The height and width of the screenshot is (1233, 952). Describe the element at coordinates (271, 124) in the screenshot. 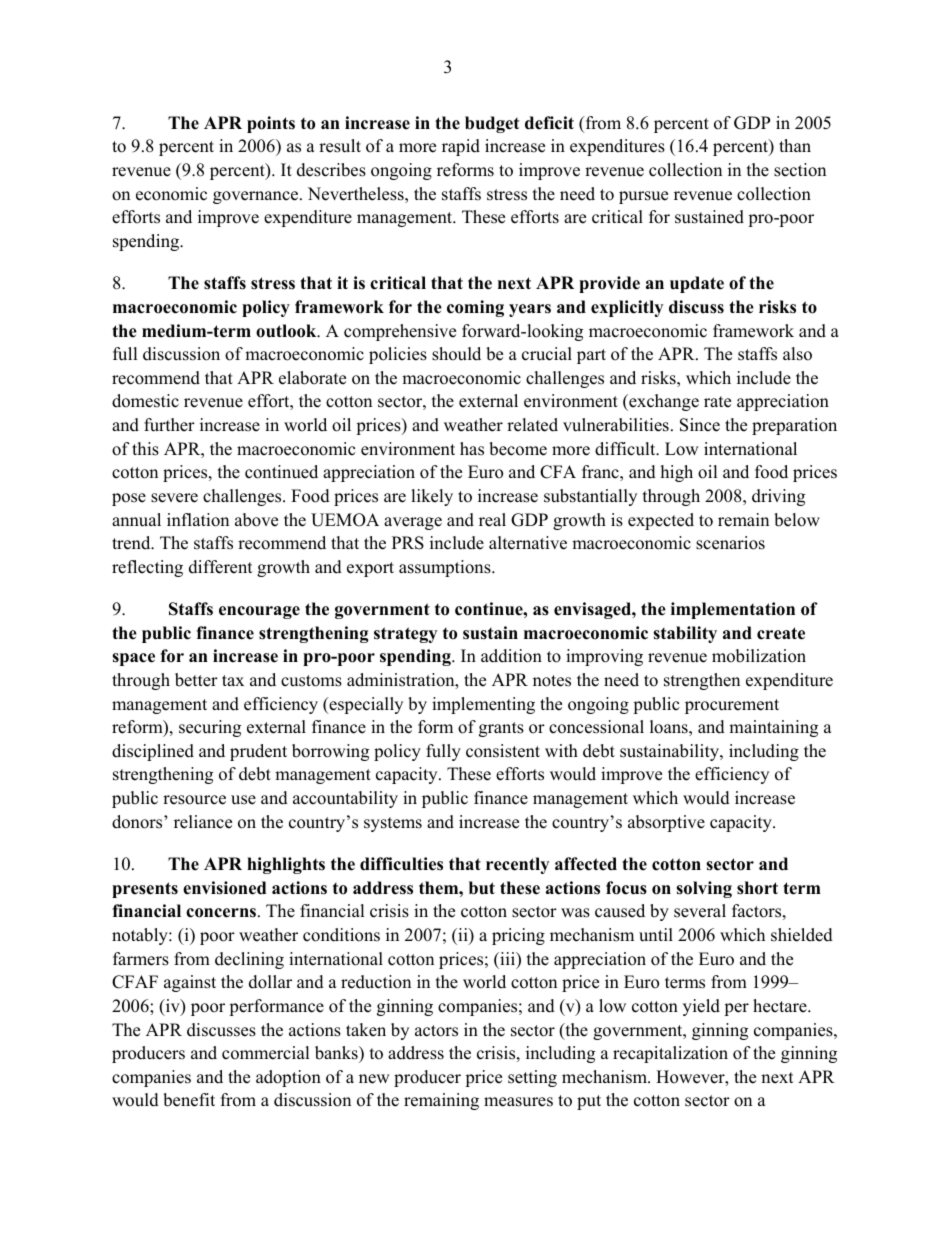

I see `points` at that location.
